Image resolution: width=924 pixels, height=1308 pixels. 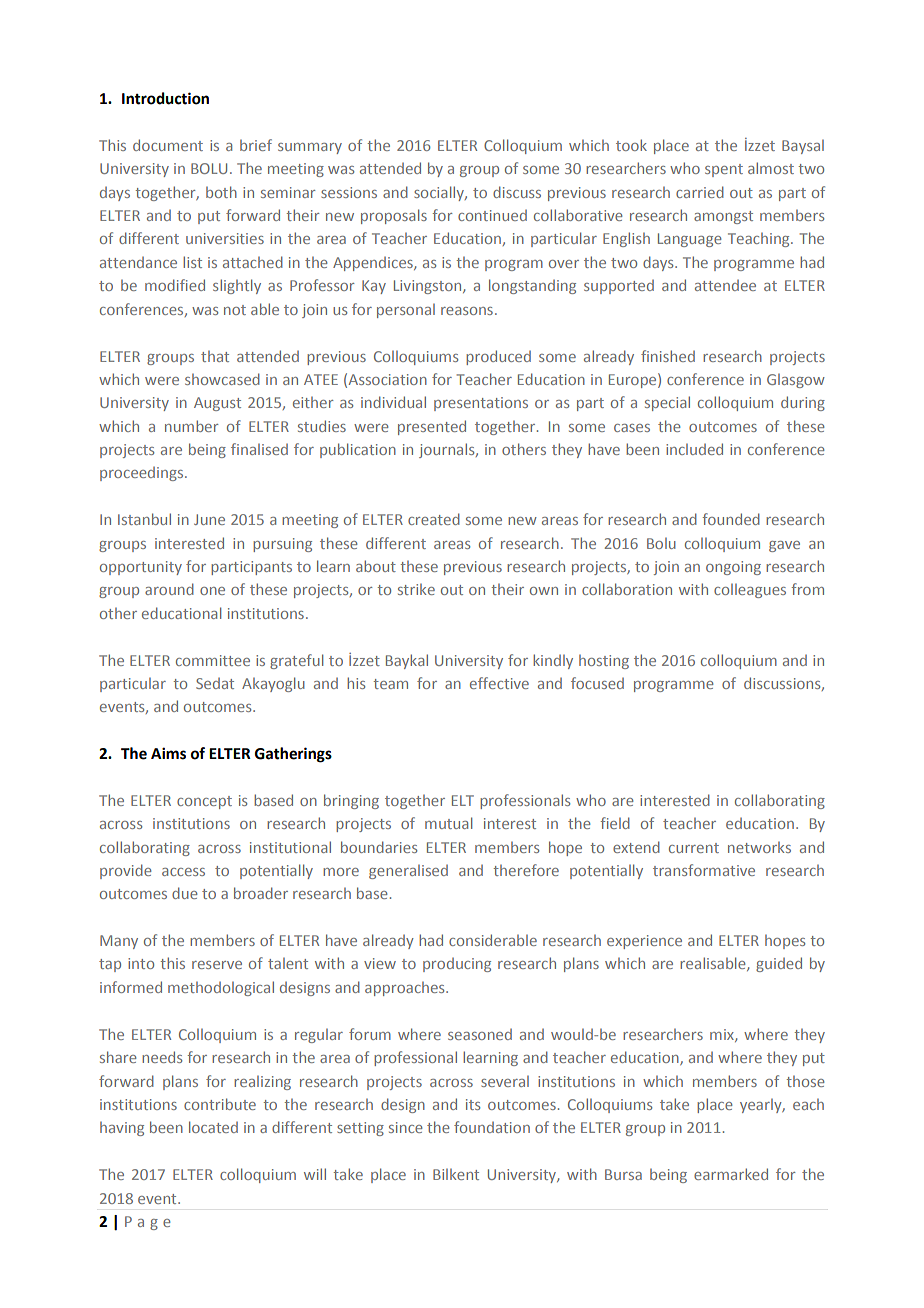 What do you see at coordinates (750, 591) in the document?
I see `colleagues` at bounding box center [750, 591].
